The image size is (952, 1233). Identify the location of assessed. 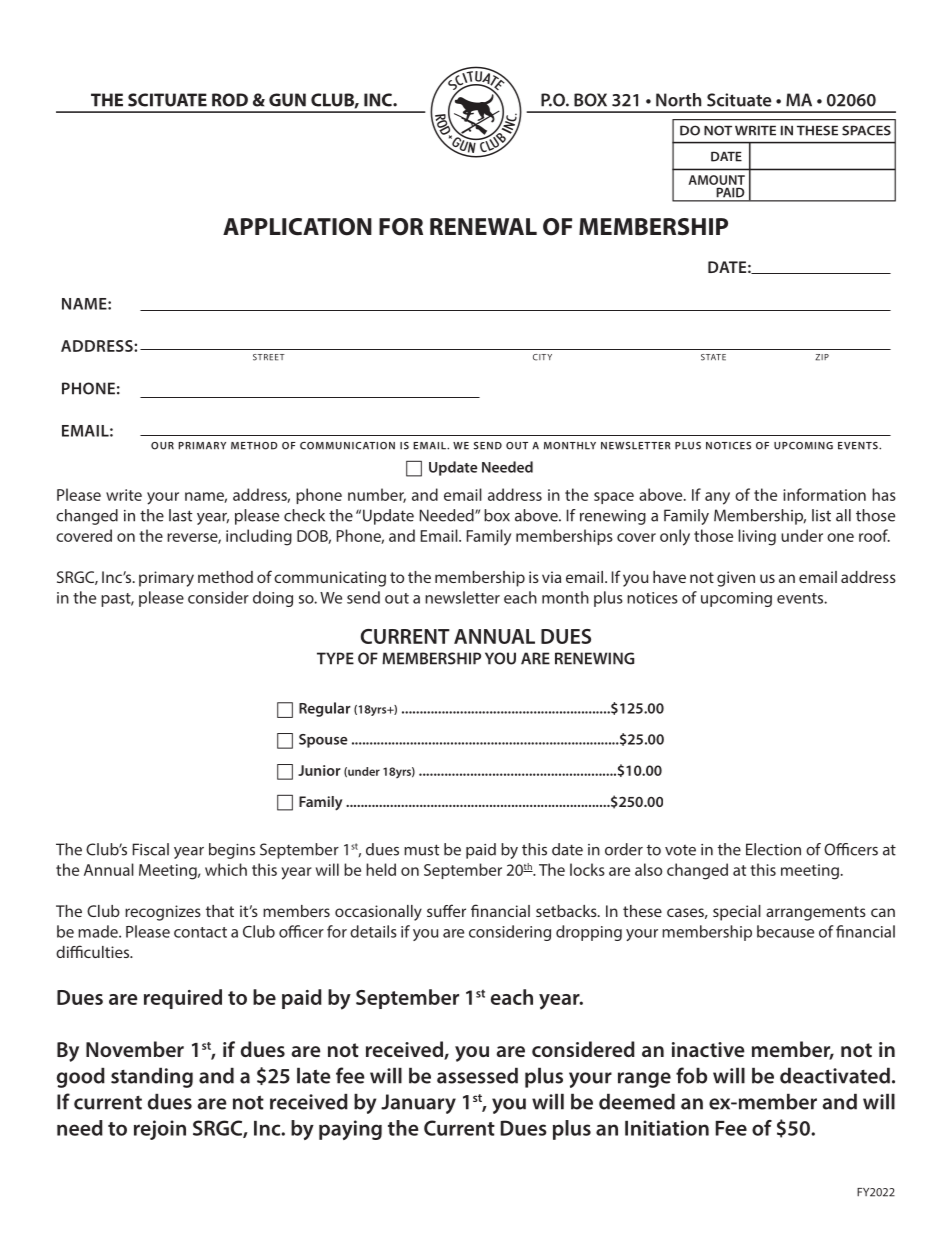
(477, 1076).
